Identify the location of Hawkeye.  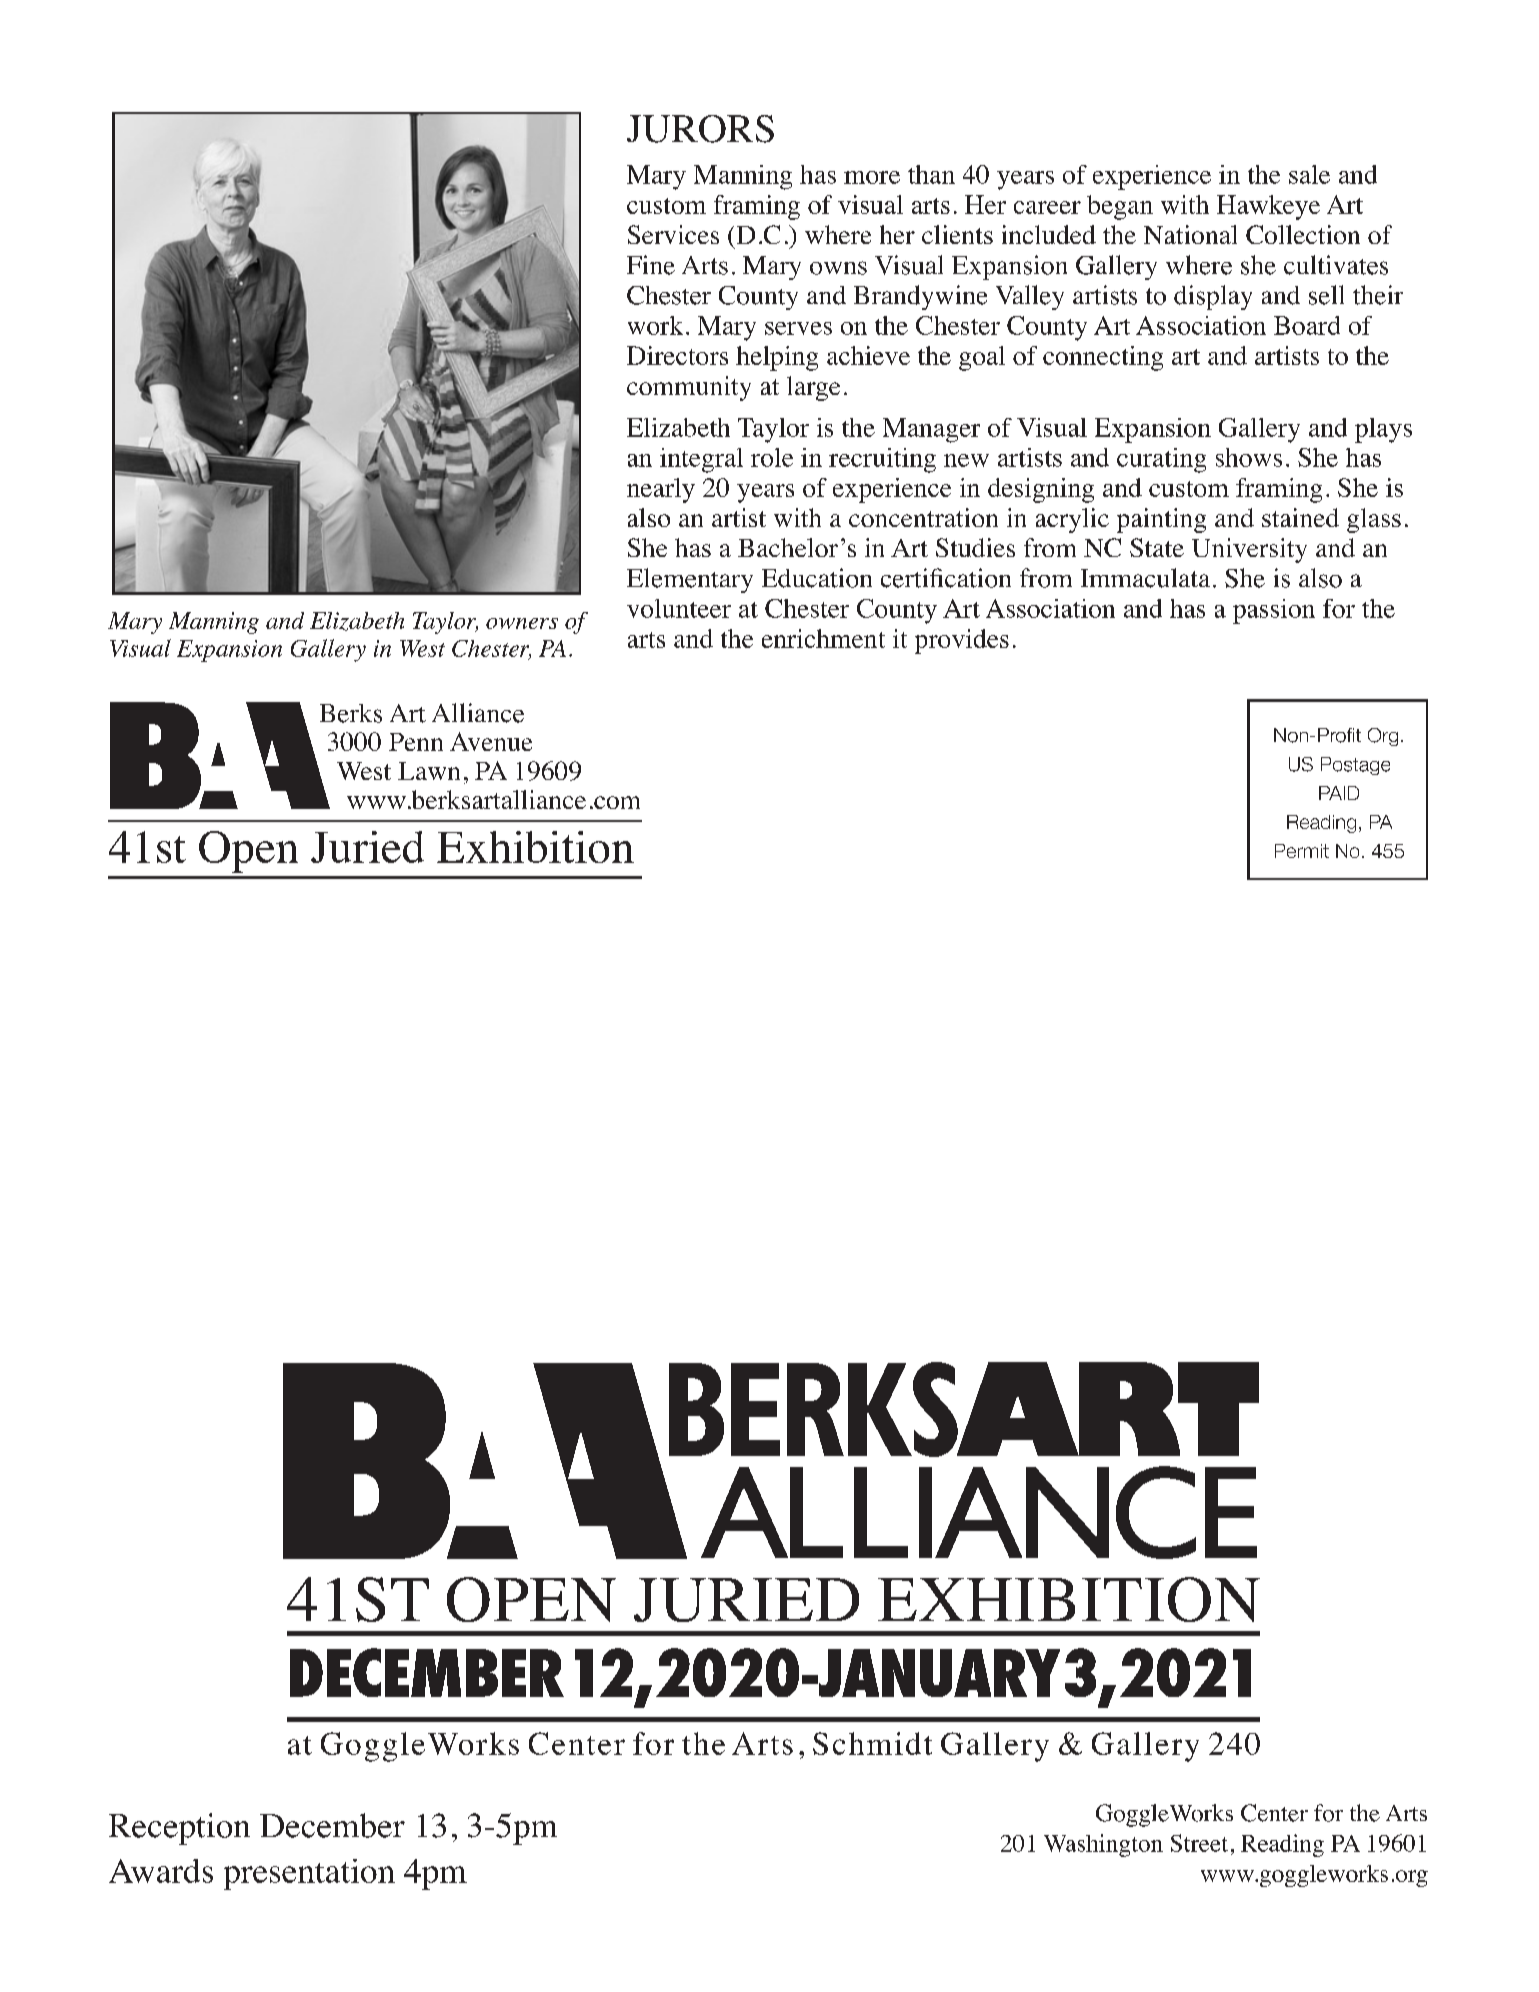
(1268, 207).
